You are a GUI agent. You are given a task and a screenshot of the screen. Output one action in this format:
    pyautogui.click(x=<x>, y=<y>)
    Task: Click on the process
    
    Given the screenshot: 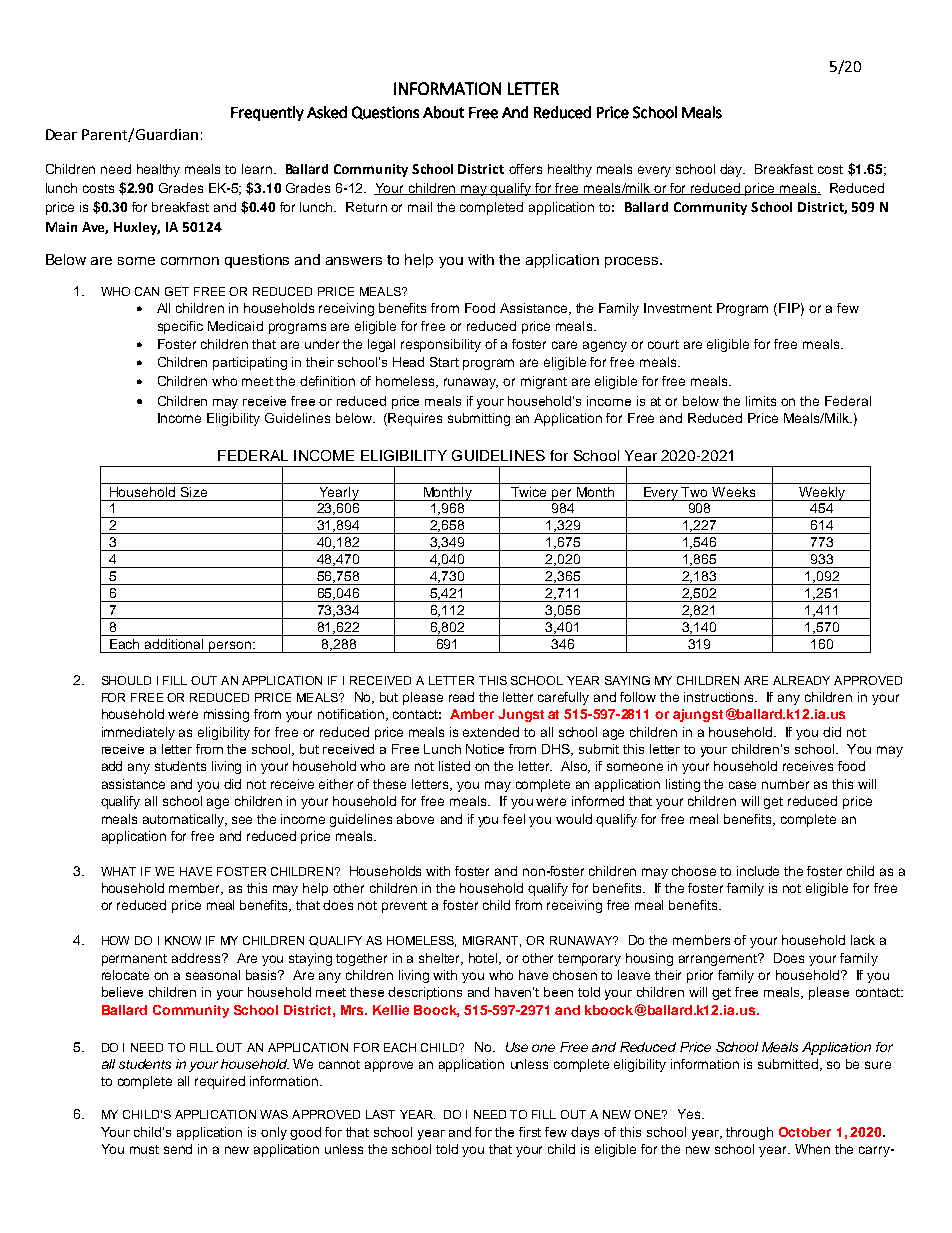 What is the action you would take?
    pyautogui.click(x=633, y=262)
